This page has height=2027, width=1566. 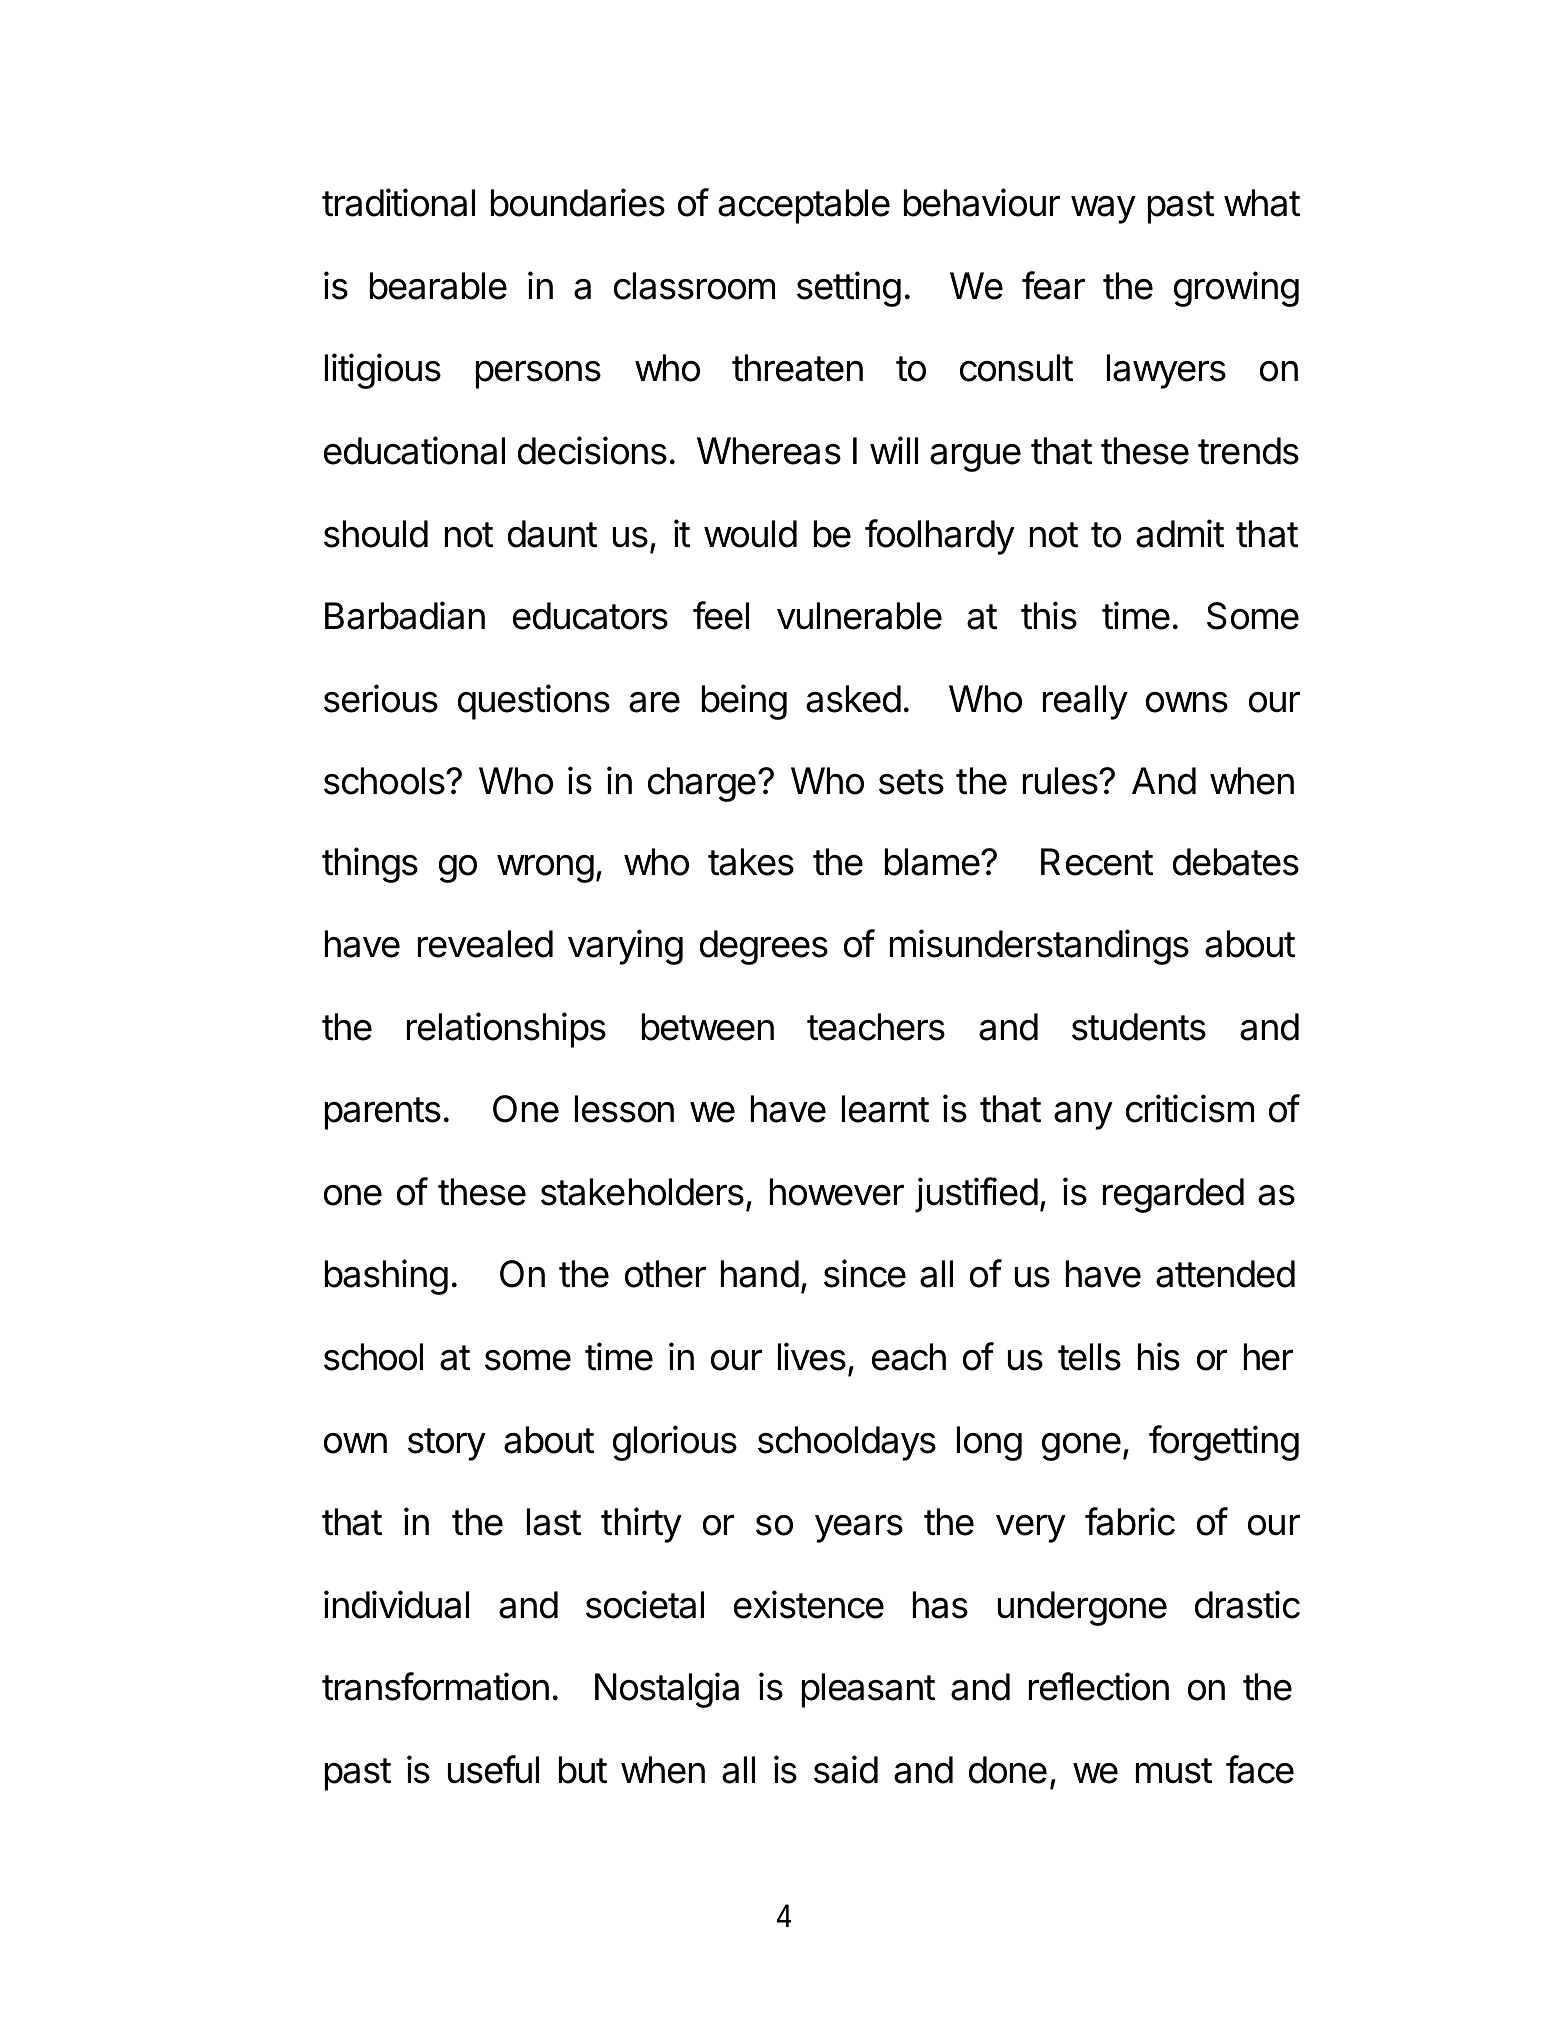 I want to click on vulnerable, so click(x=859, y=616).
